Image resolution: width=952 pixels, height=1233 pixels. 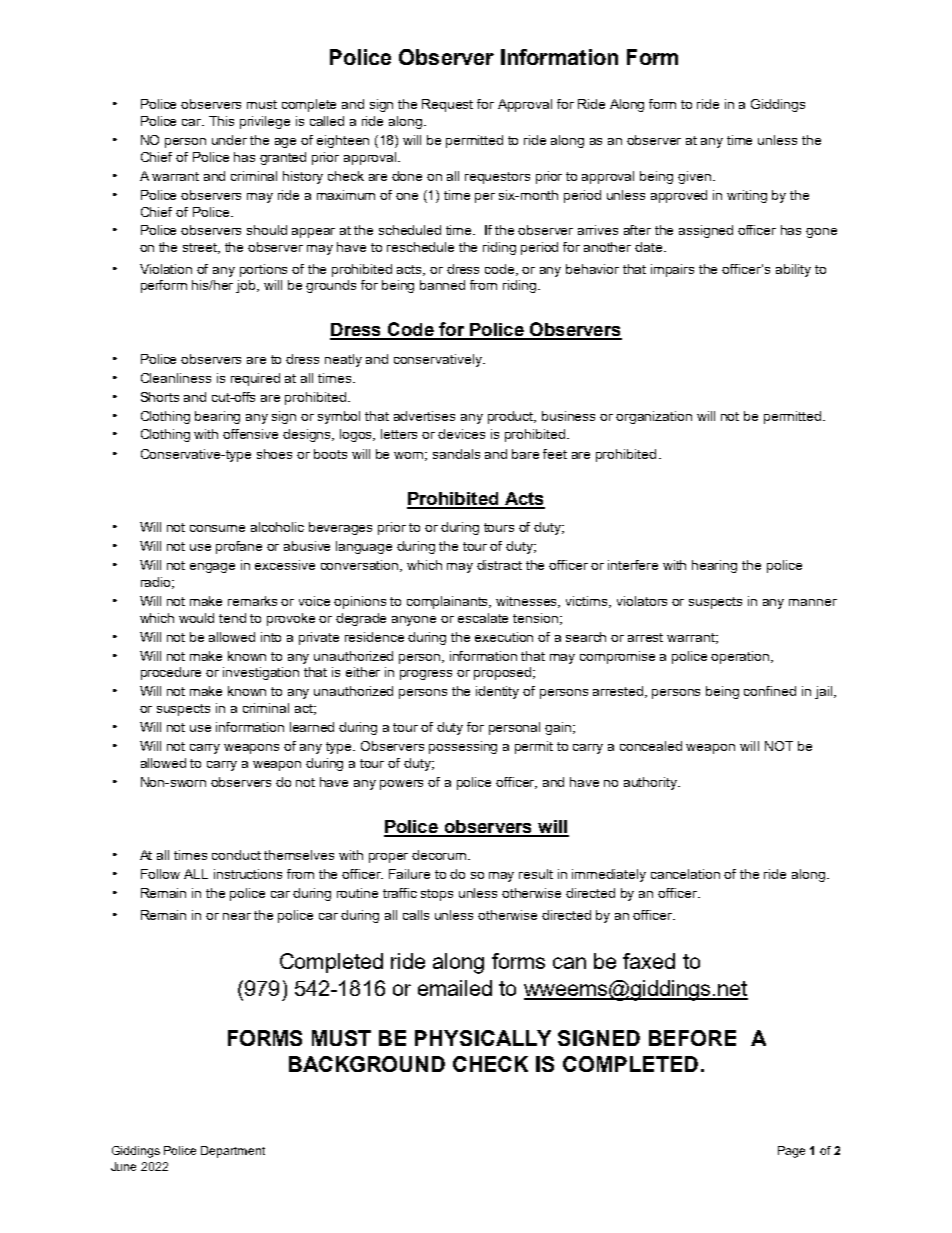 What do you see at coordinates (233, 1152) in the screenshot?
I see `Department` at bounding box center [233, 1152].
